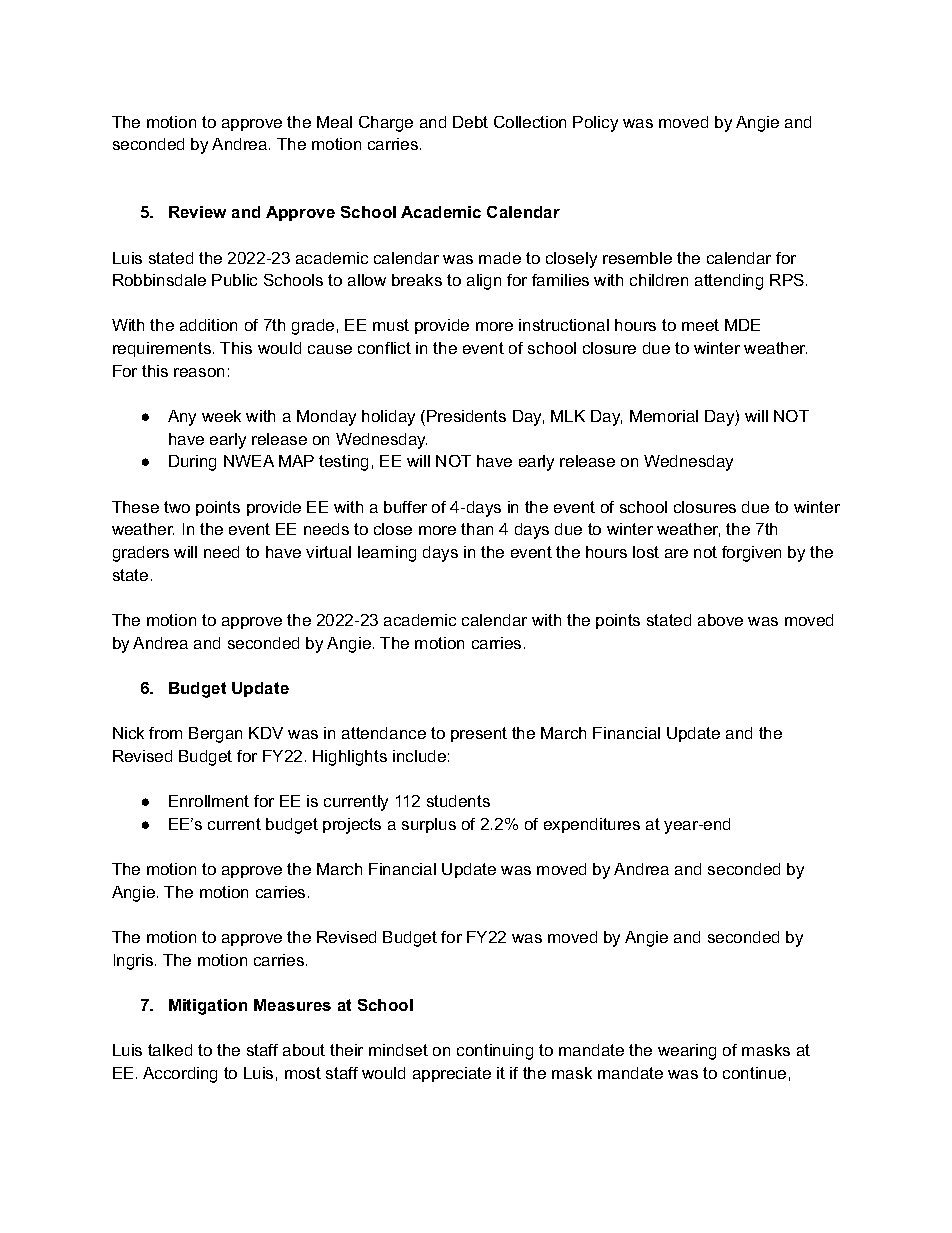  Describe the element at coordinates (197, 212) in the screenshot. I see `Review` at that location.
